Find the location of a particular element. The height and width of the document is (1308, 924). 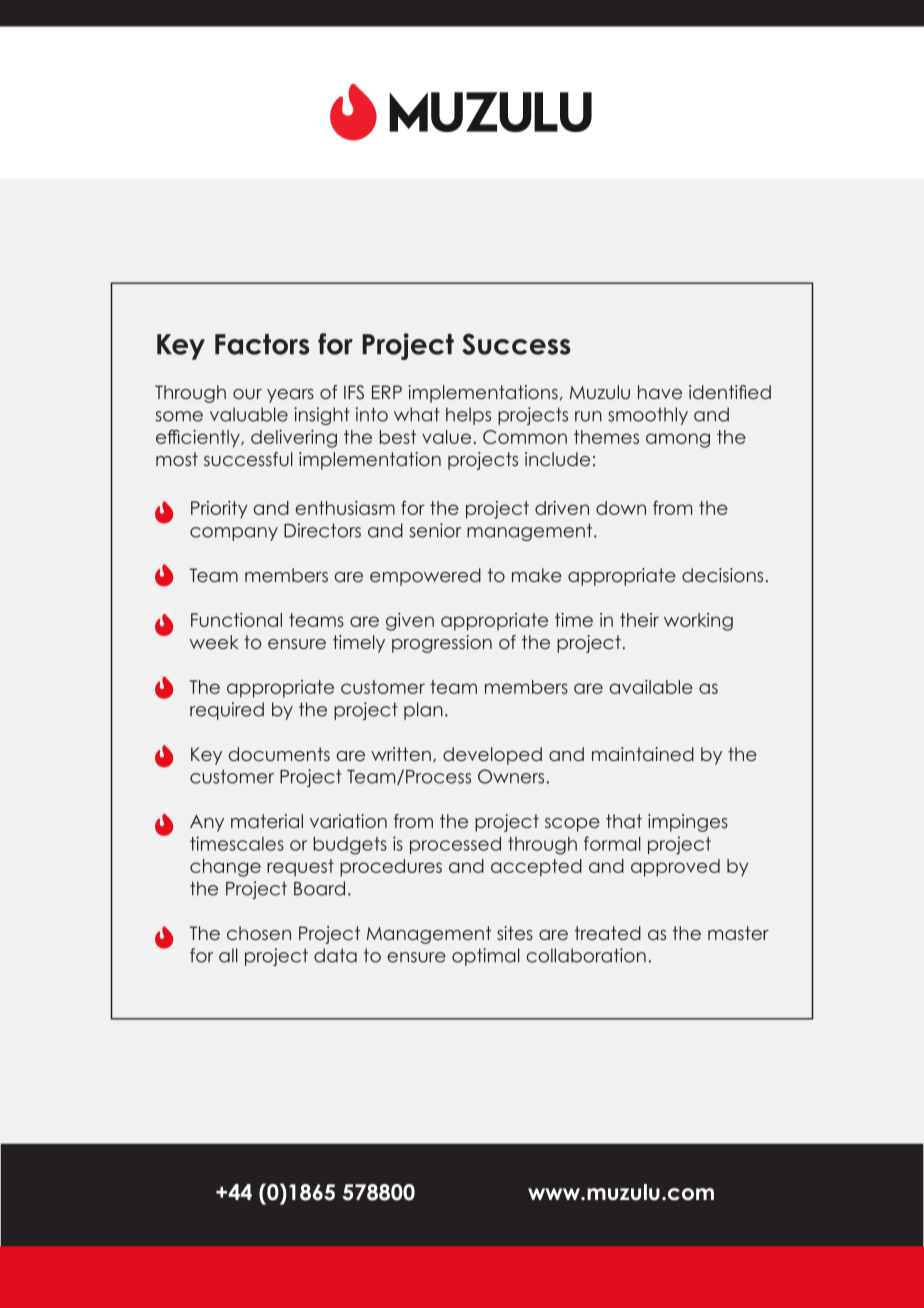

down is located at coordinates (621, 508).
